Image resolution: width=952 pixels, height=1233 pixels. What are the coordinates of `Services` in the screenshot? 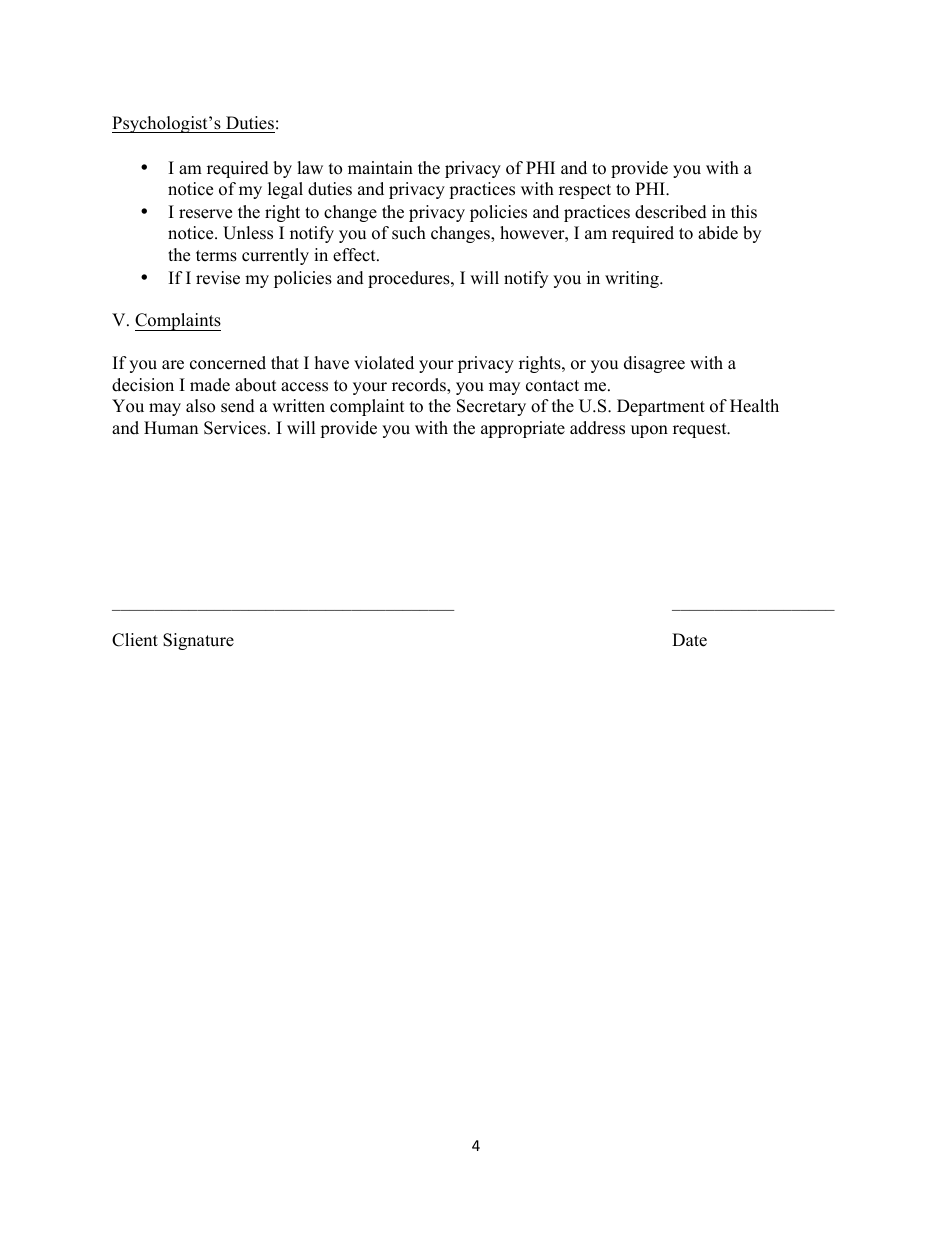 It's located at (236, 428).
